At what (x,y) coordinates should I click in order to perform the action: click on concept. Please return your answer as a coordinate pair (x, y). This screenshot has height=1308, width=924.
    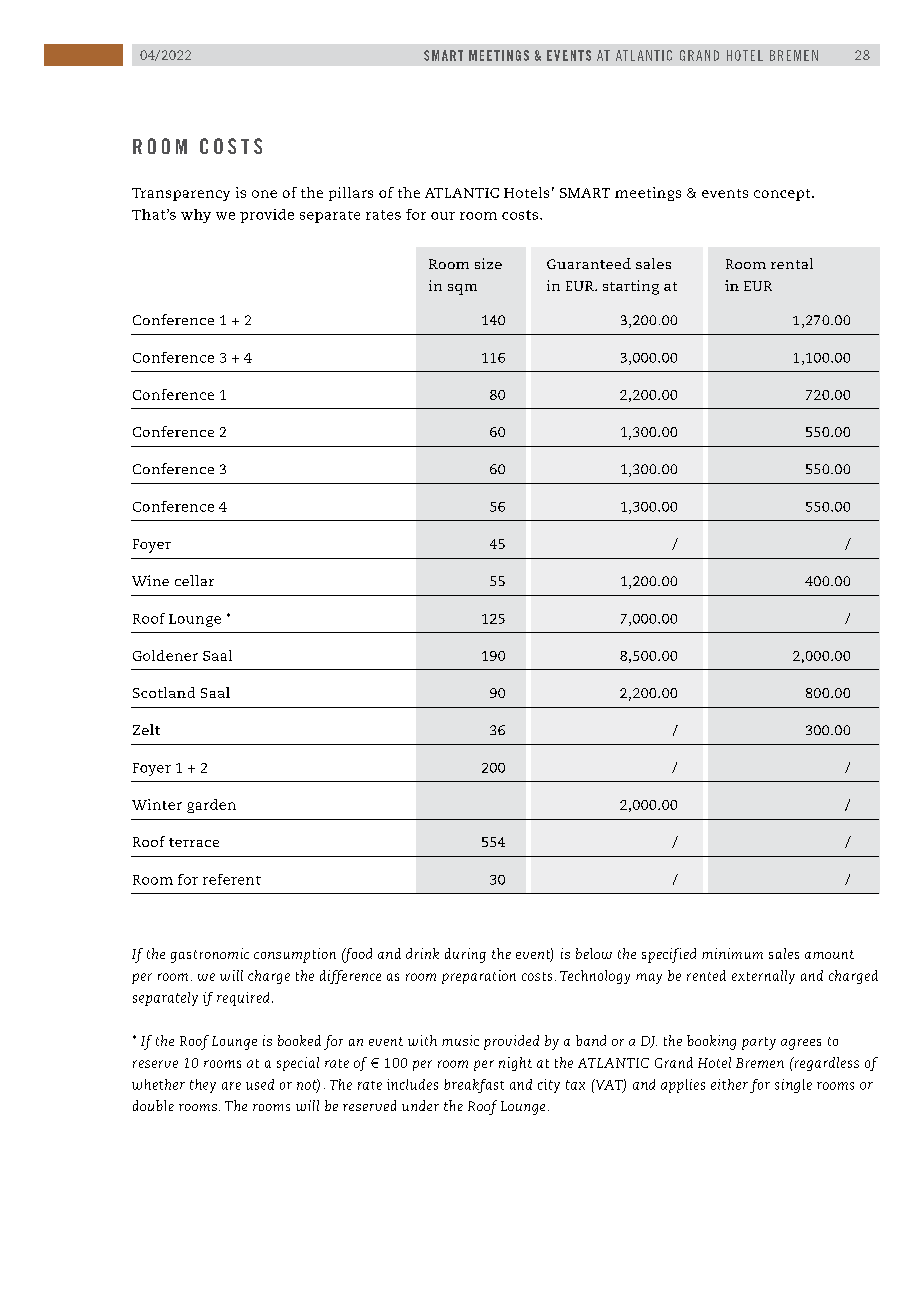
    Looking at the image, I should click on (783, 195).
